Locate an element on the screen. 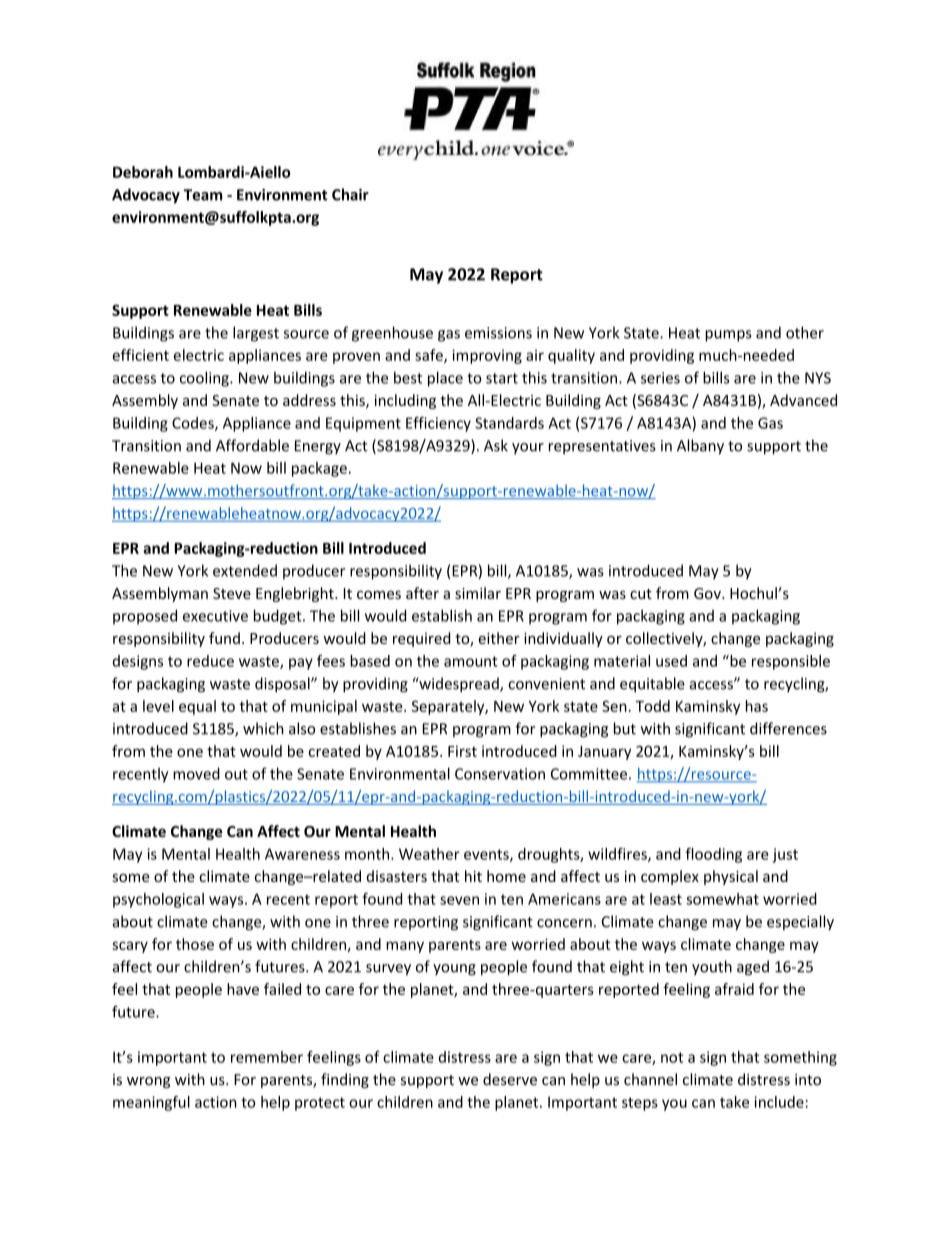 This screenshot has width=952, height=1233. remember is located at coordinates (267, 1057).
